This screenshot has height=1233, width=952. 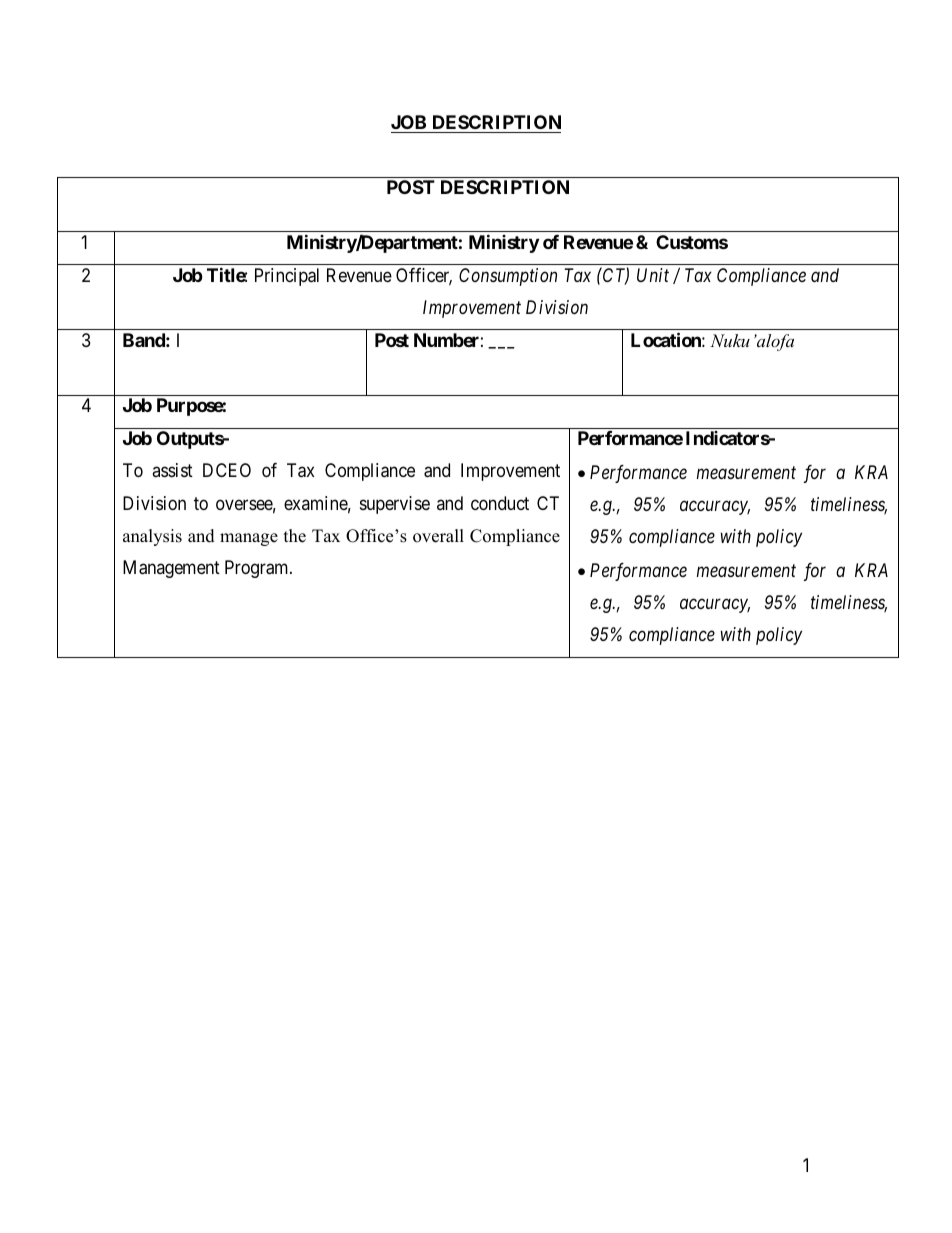 I want to click on Unit, so click(x=653, y=275).
